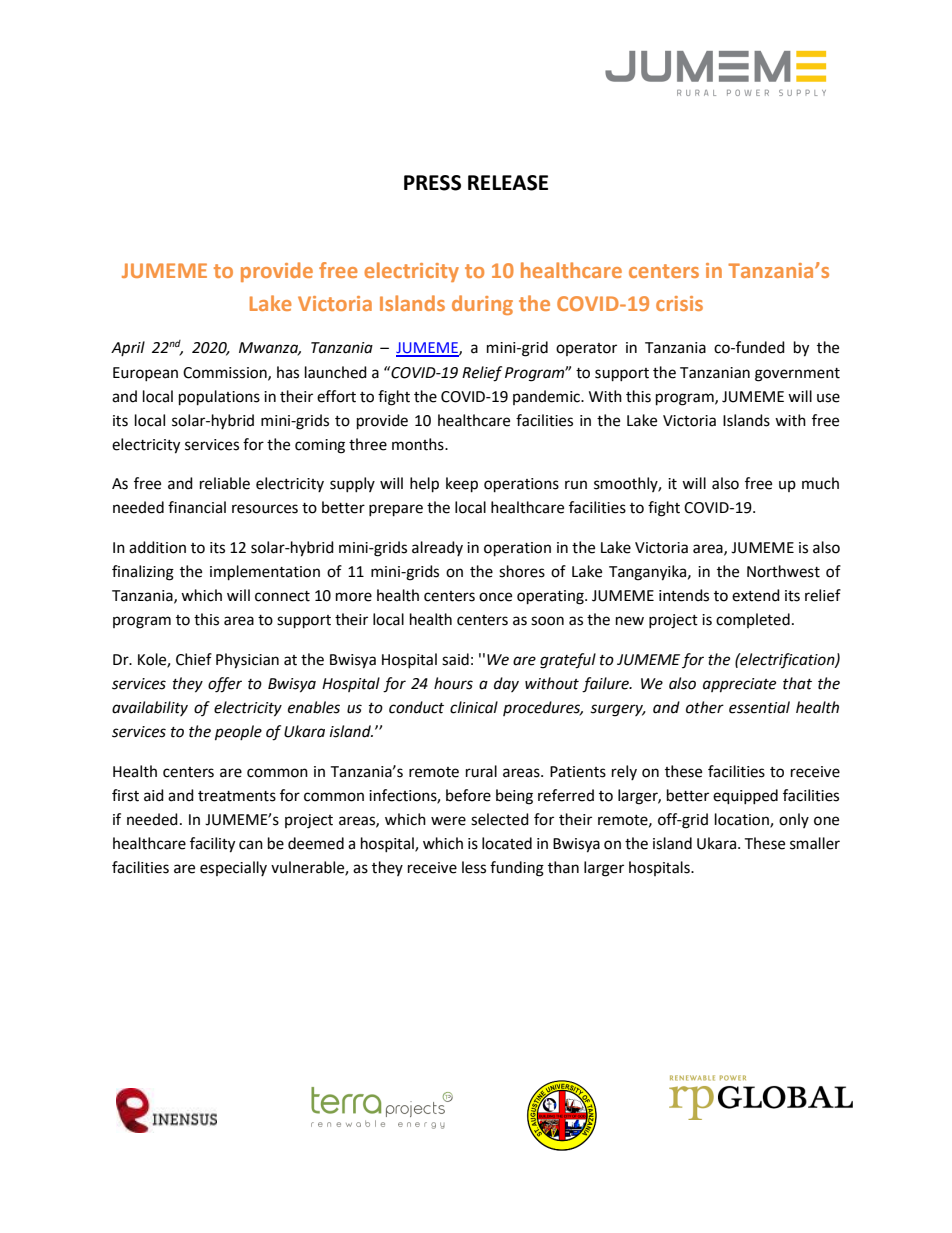  I want to click on people, so click(238, 733).
